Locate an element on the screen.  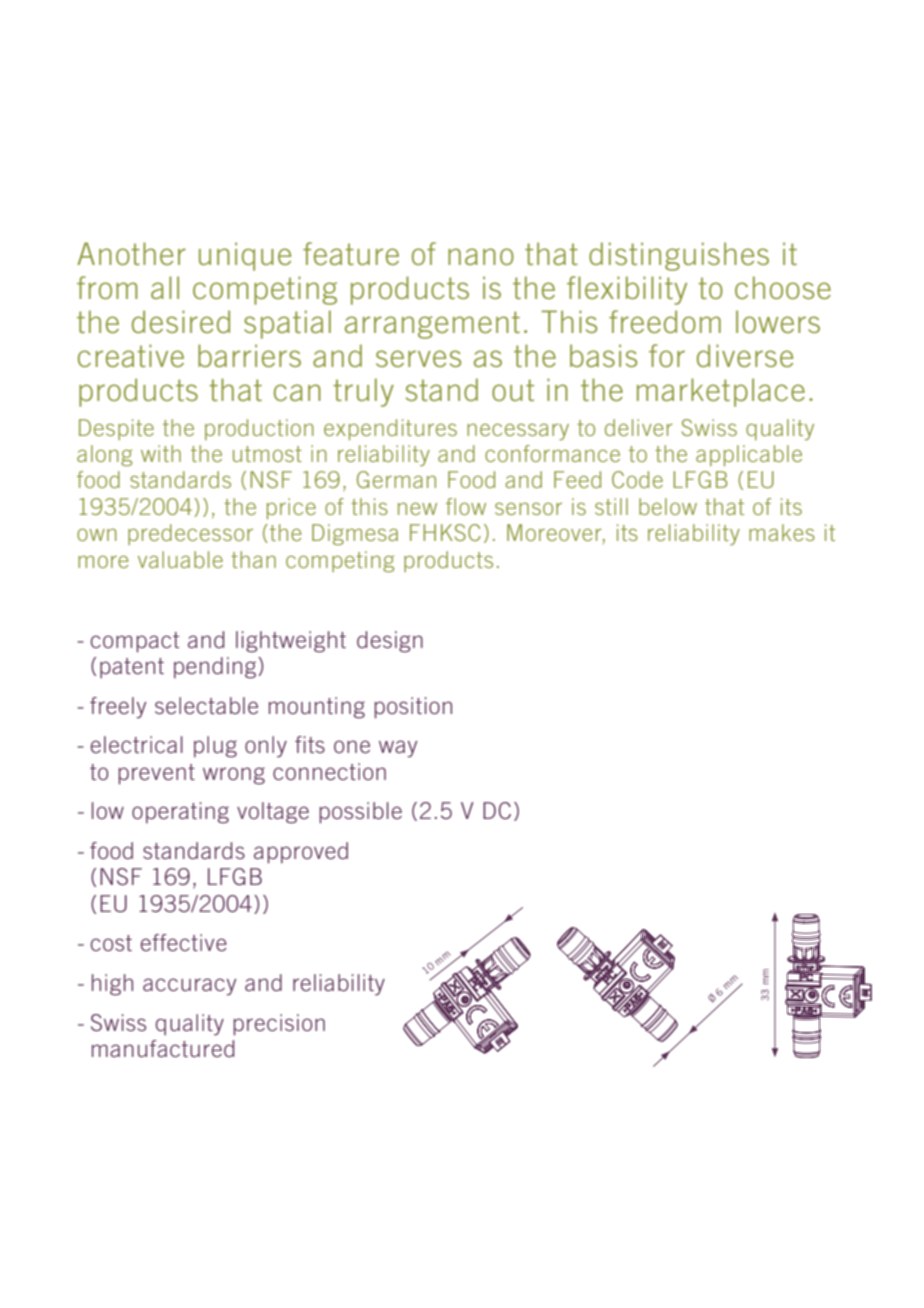
valuable is located at coordinates (180, 559).
